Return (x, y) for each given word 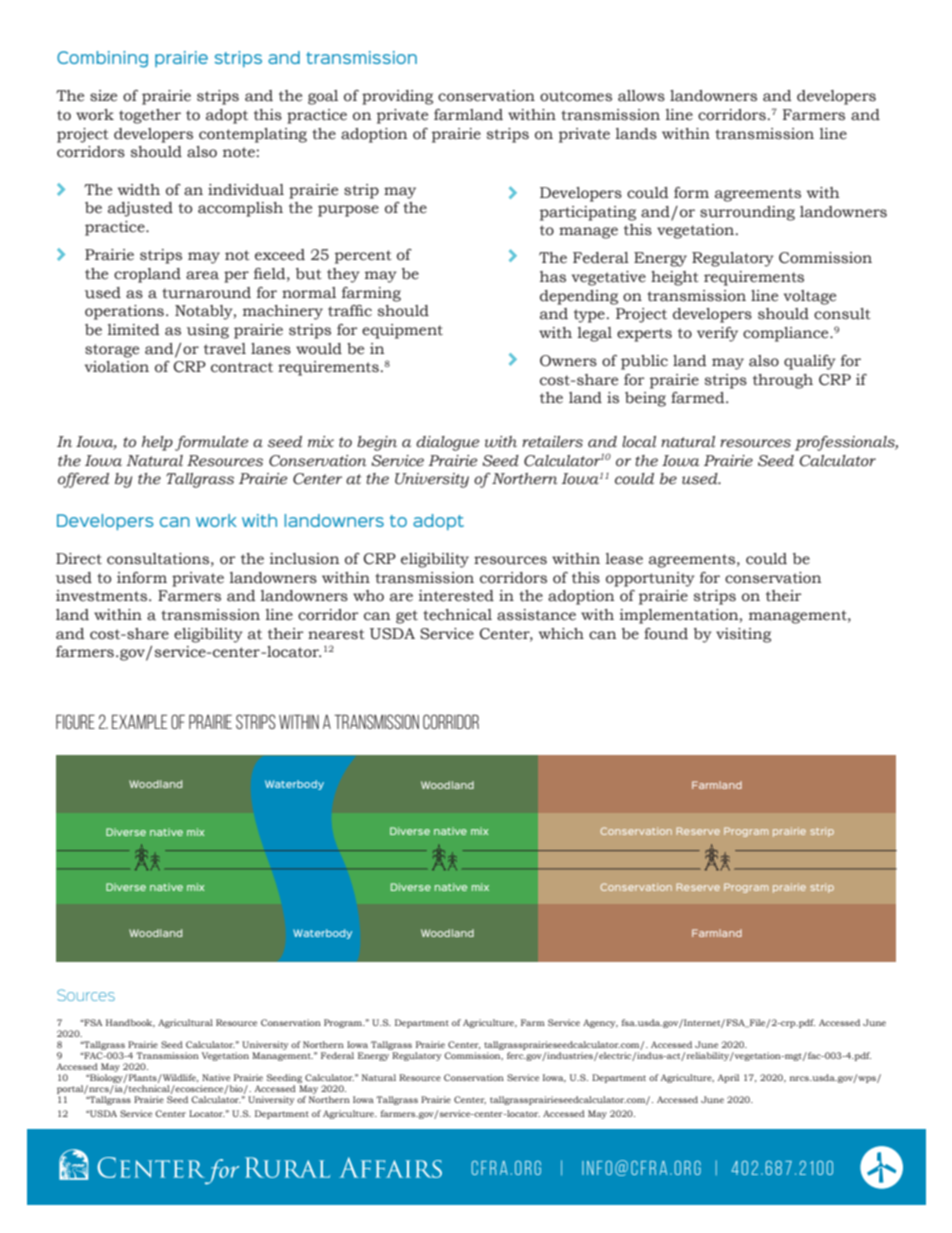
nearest (336, 634)
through (783, 381)
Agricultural (185, 1023)
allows (641, 96)
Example (139, 722)
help (157, 443)
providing (397, 97)
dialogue (447, 443)
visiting (743, 635)
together (150, 116)
